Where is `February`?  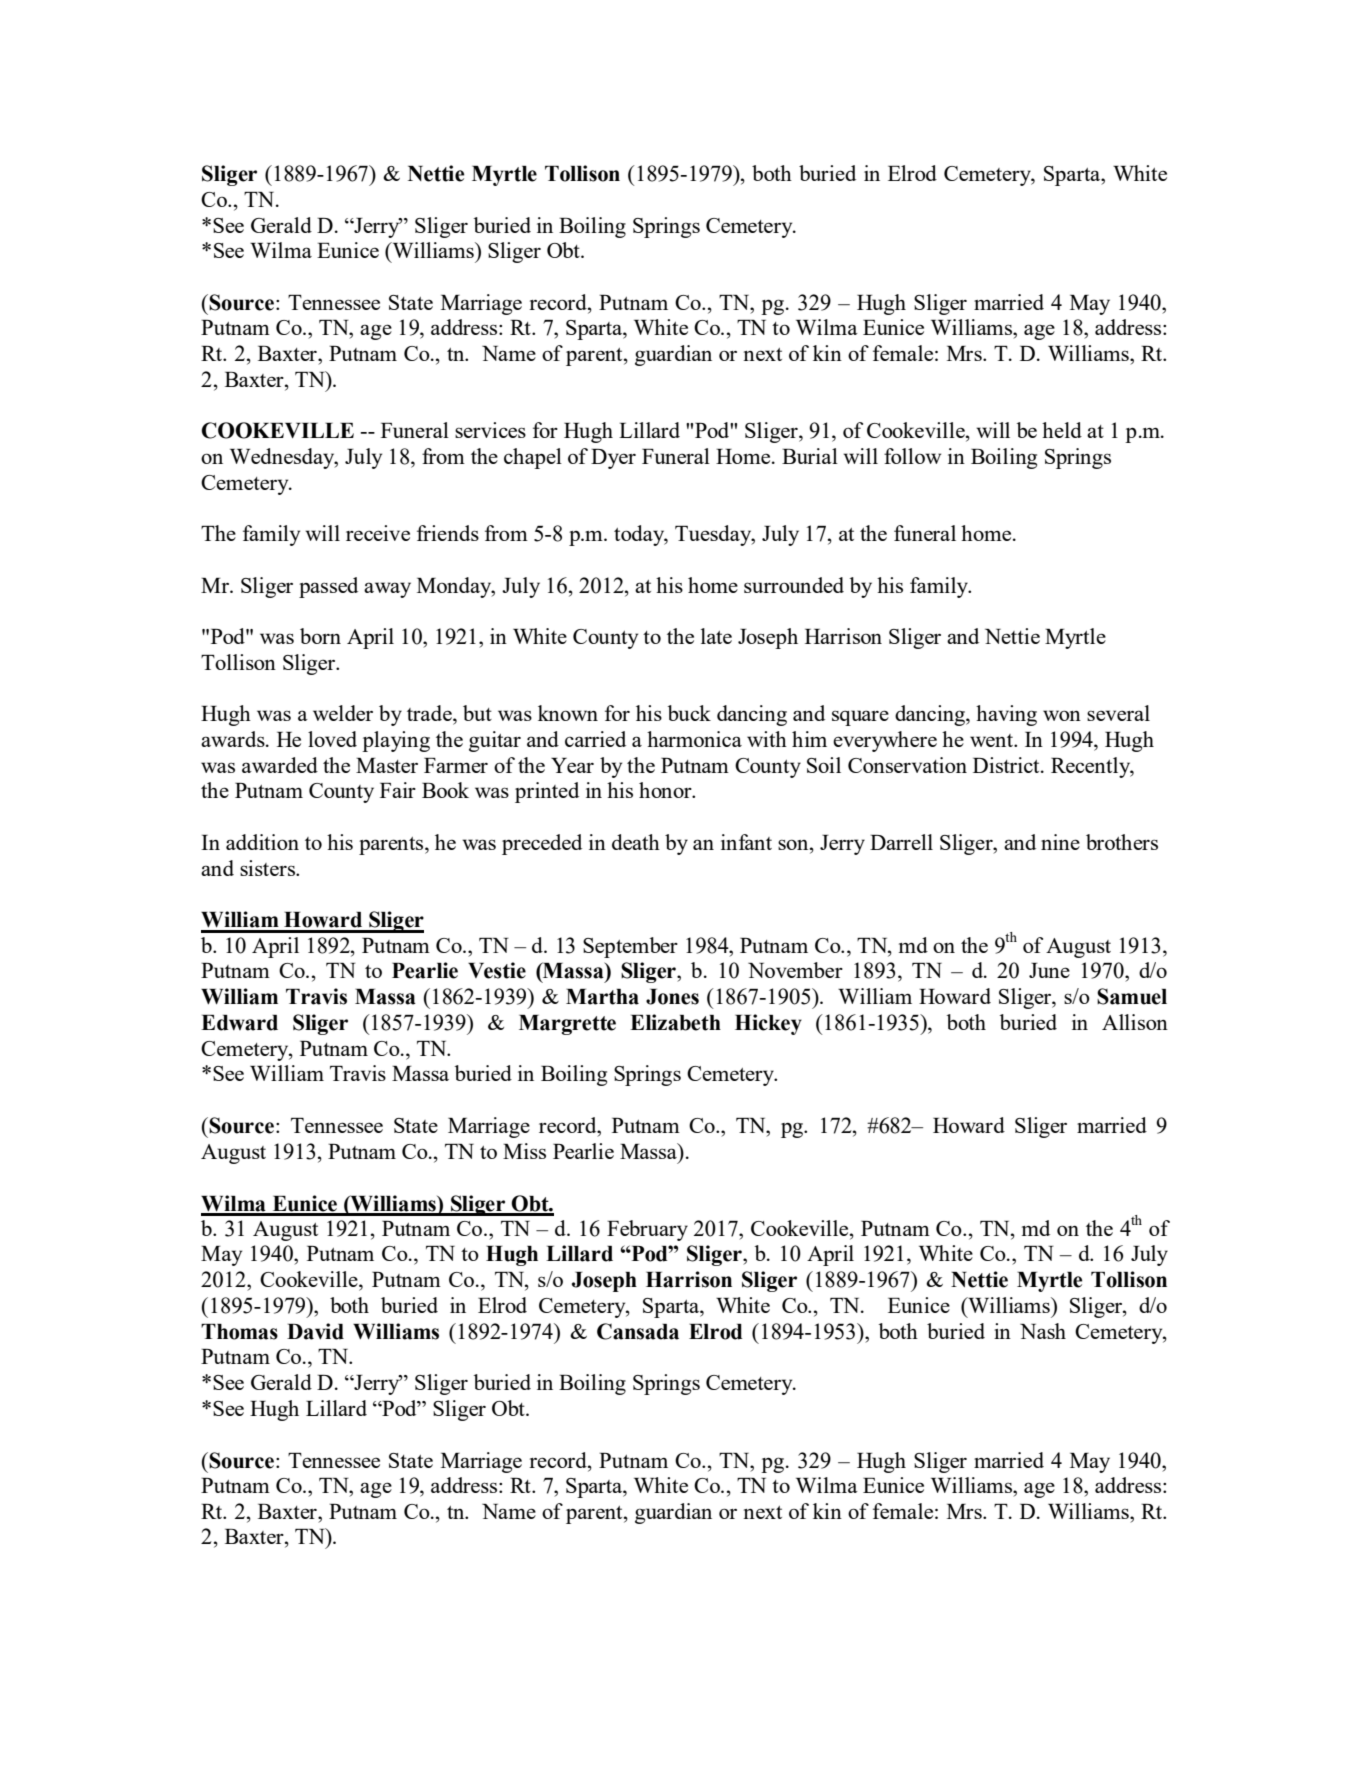
February is located at coordinates (647, 1230).
